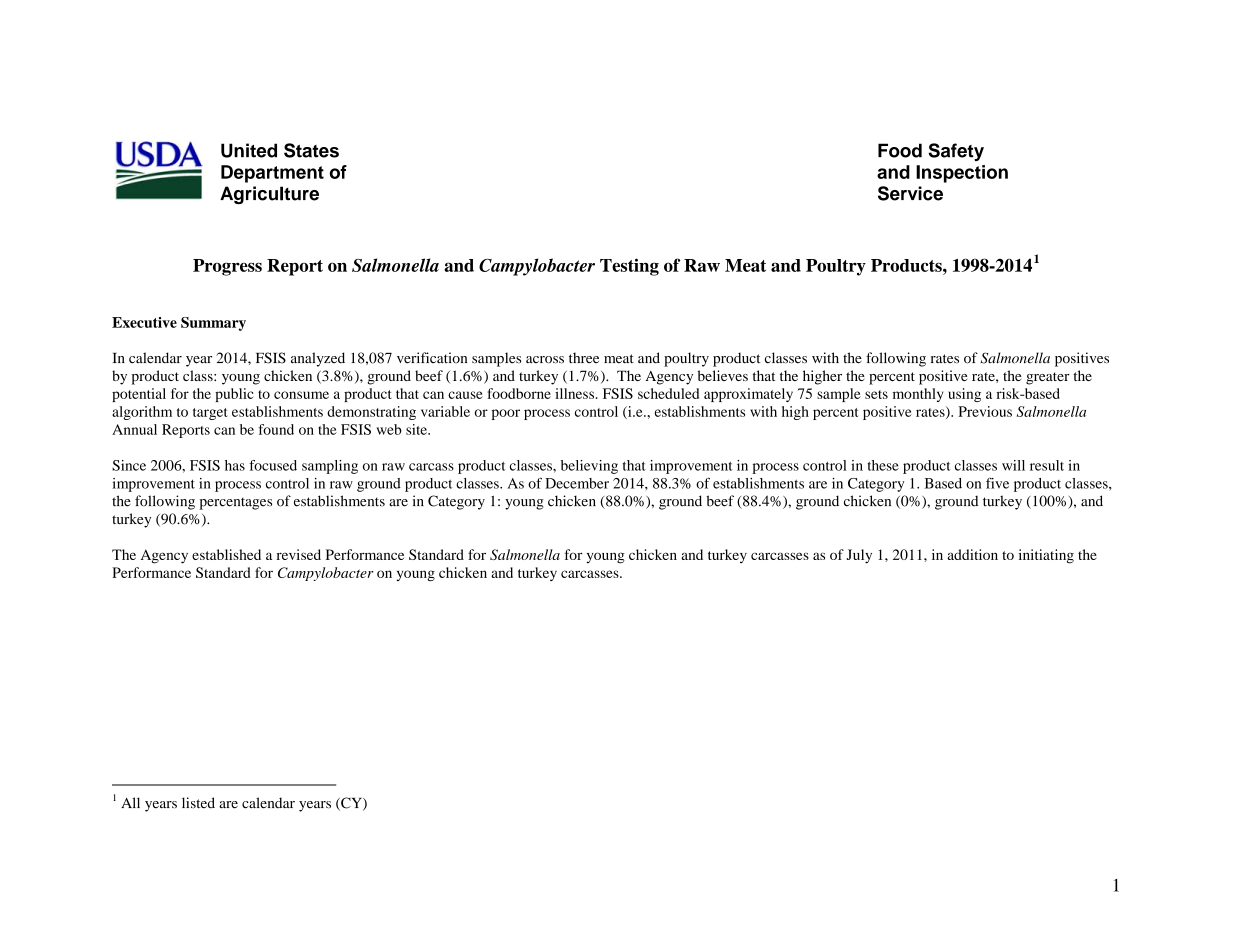 Image resolution: width=1233 pixels, height=952 pixels. What do you see at coordinates (130, 802) in the screenshot?
I see `All` at bounding box center [130, 802].
